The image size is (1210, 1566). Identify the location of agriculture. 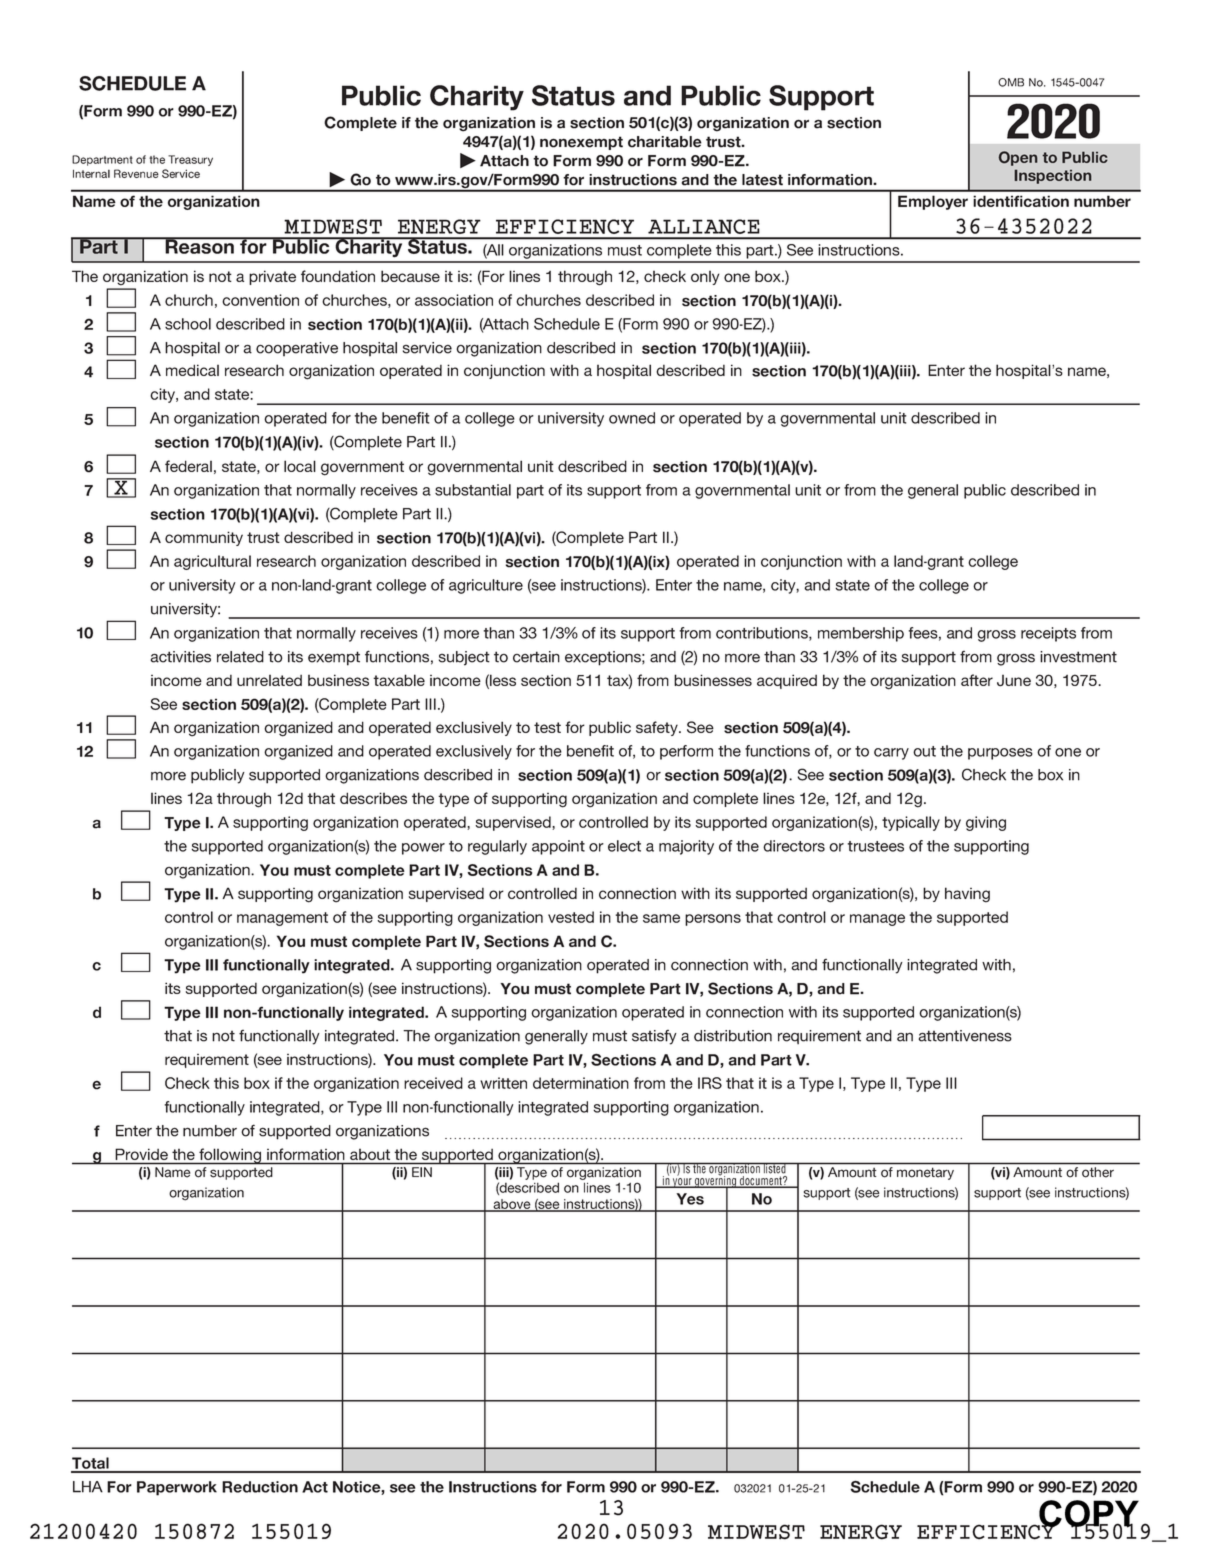
(486, 586).
